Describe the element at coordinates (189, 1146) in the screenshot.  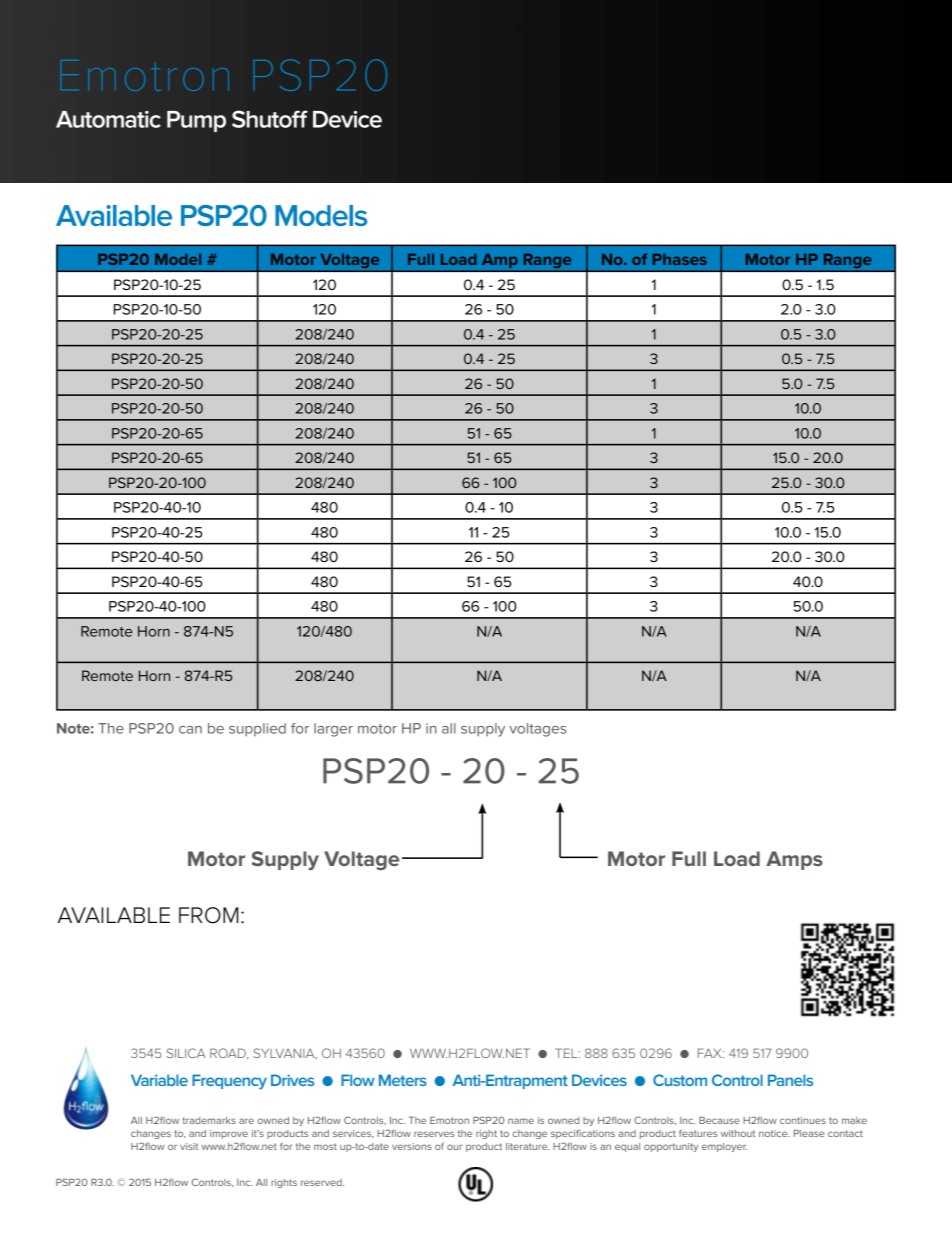
I see `visit` at that location.
